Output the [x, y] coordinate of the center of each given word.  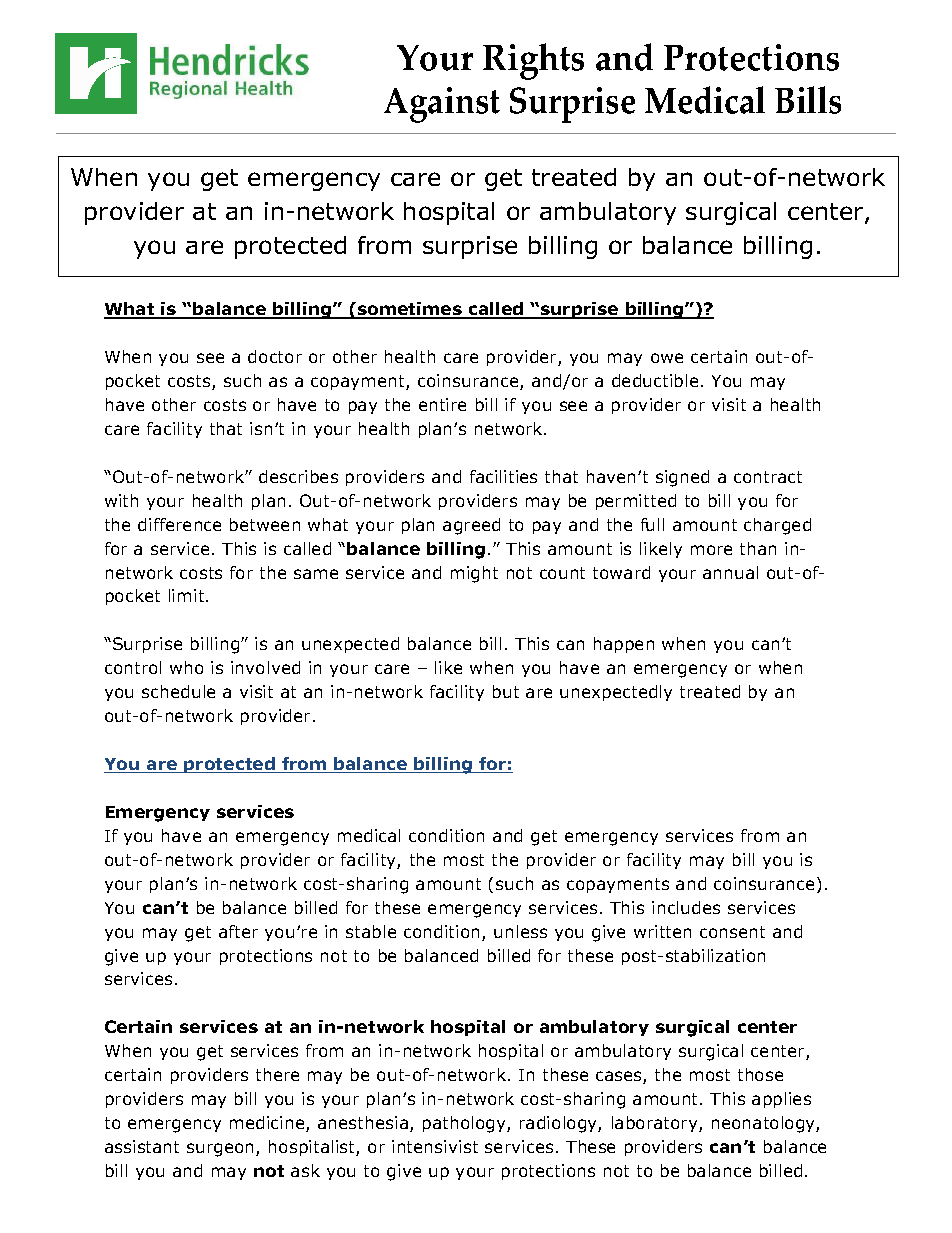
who [186, 667]
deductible [655, 380]
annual [730, 572]
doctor [275, 356]
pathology [465, 1124]
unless [520, 931]
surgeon [222, 1150]
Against [442, 105]
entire [442, 404]
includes [686, 907]
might [474, 574]
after [238, 931]
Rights [533, 61]
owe [667, 358]
